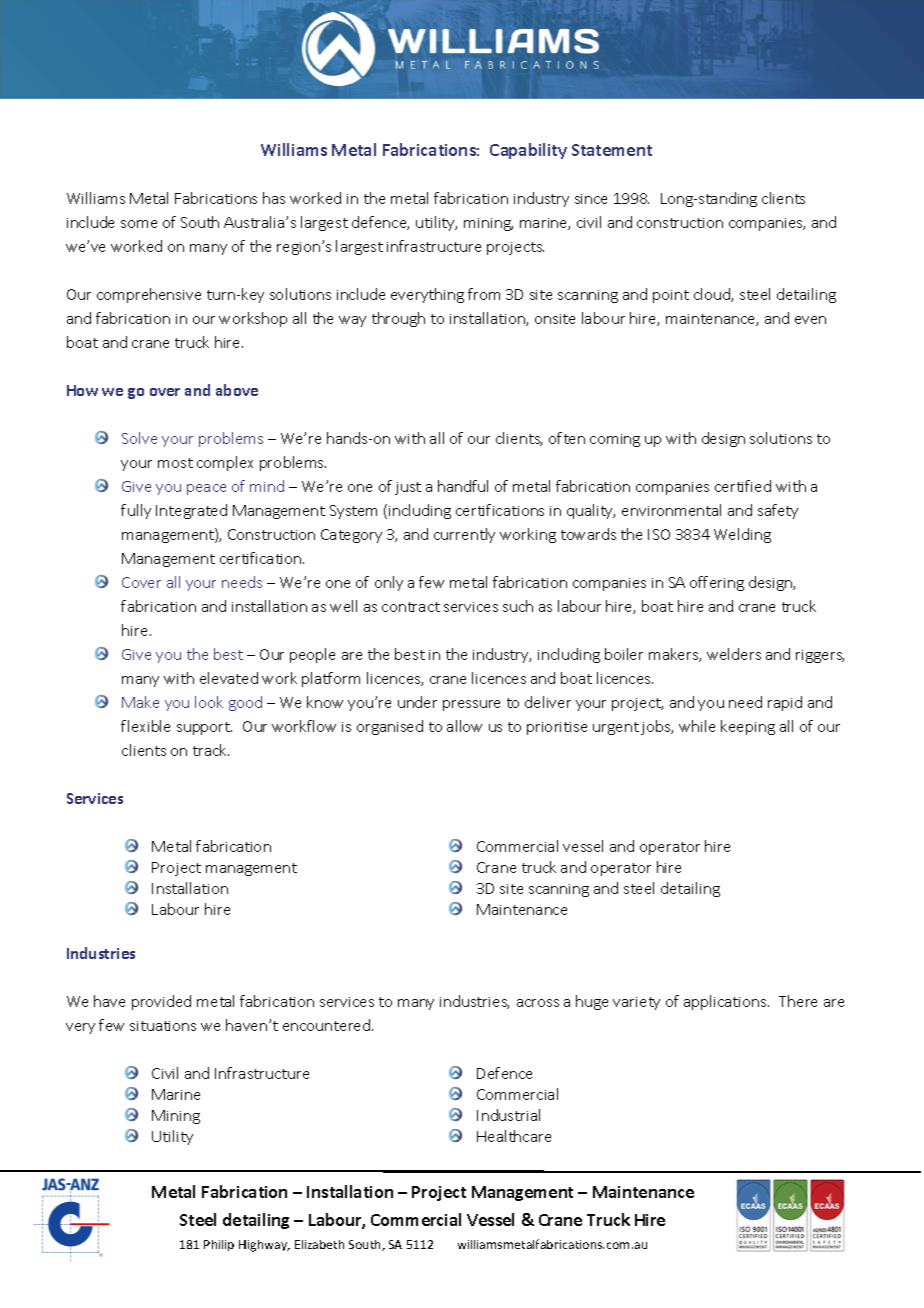  What do you see at coordinates (748, 727) in the document?
I see `keeping` at bounding box center [748, 727].
